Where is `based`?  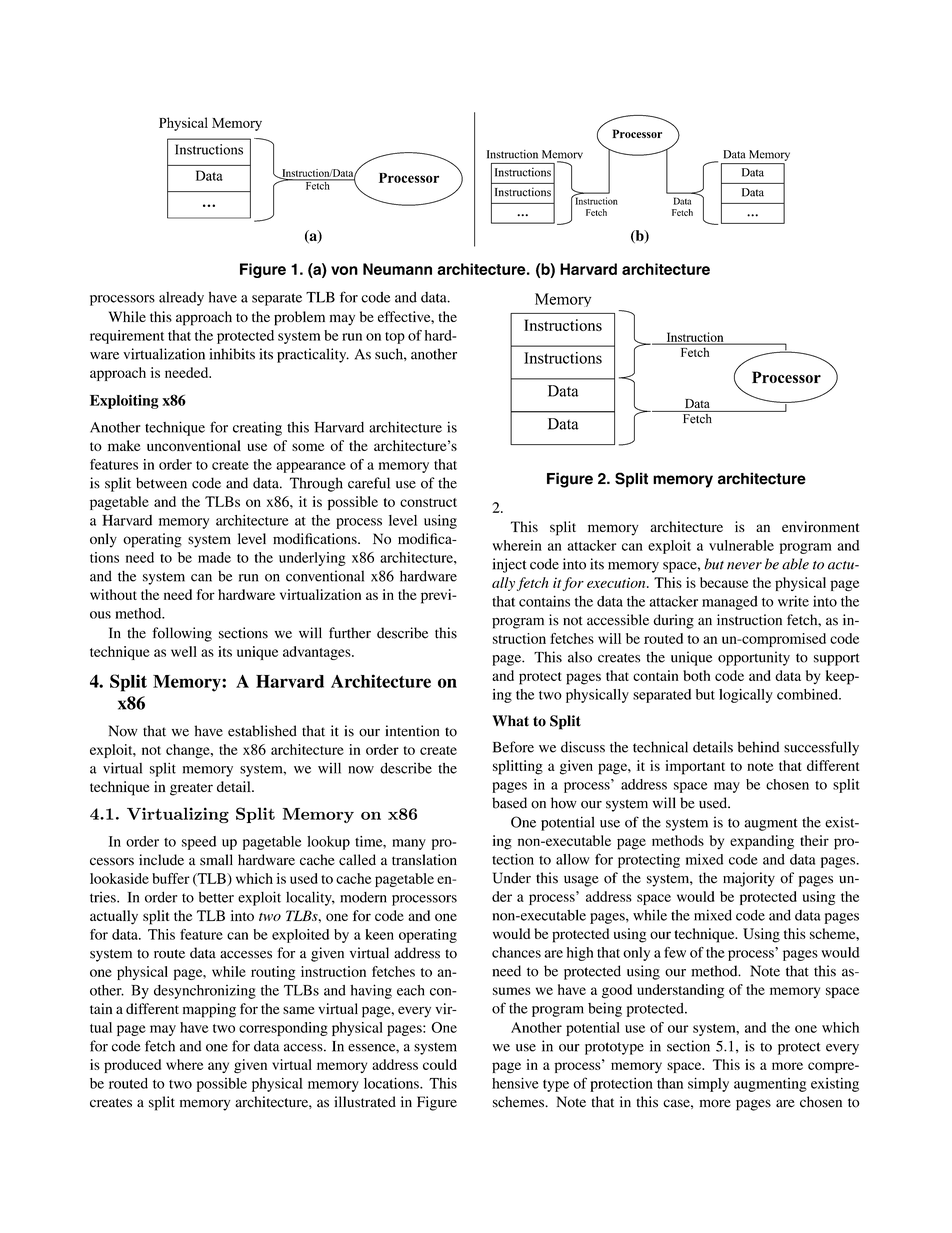 based is located at coordinates (509, 803).
